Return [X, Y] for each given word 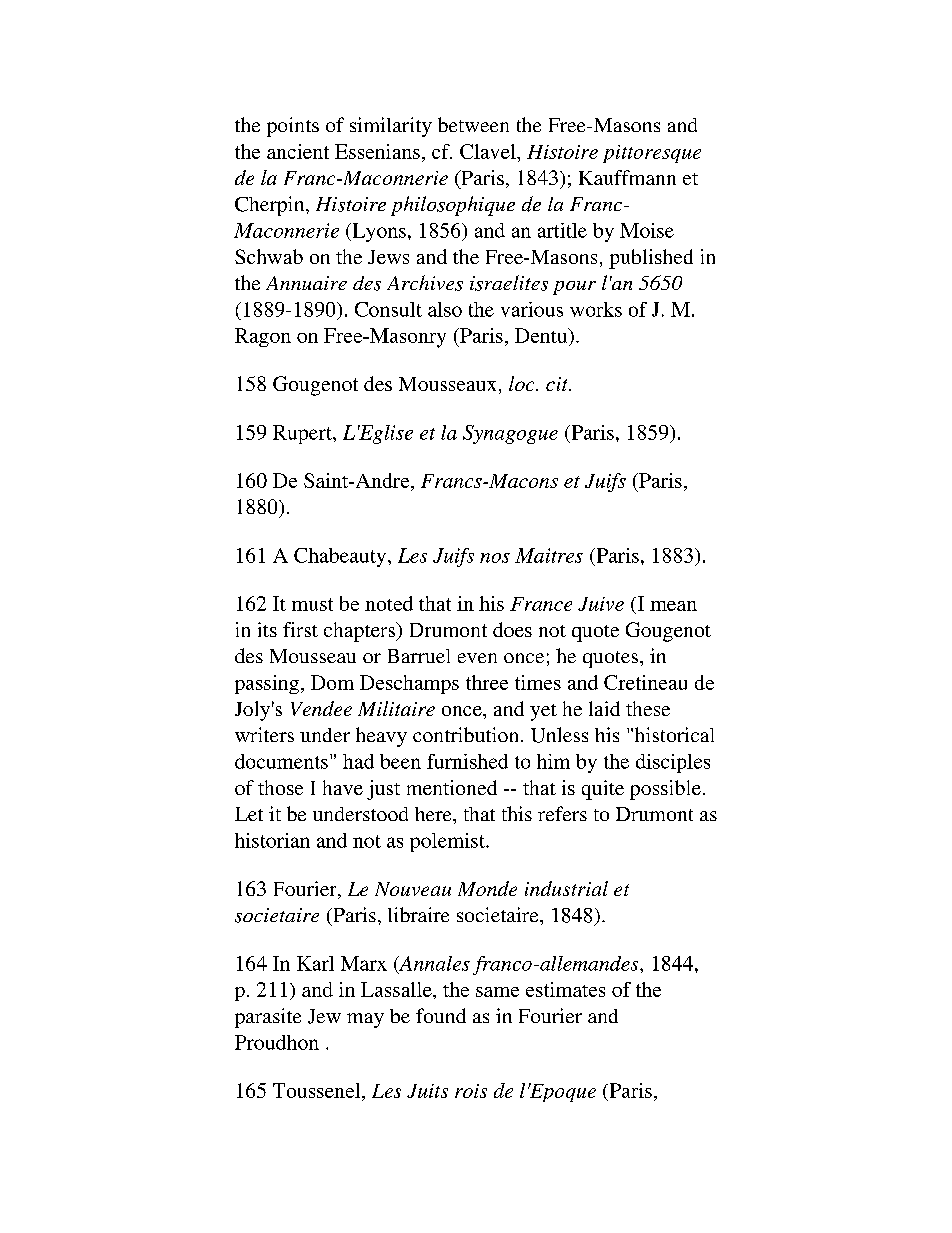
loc [523, 383]
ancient [298, 151]
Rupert [303, 434]
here [434, 814]
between [473, 124]
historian [272, 840]
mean [673, 606]
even [477, 658]
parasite [268, 1018]
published [651, 259]
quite [603, 790]
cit [558, 384]
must [312, 604]
